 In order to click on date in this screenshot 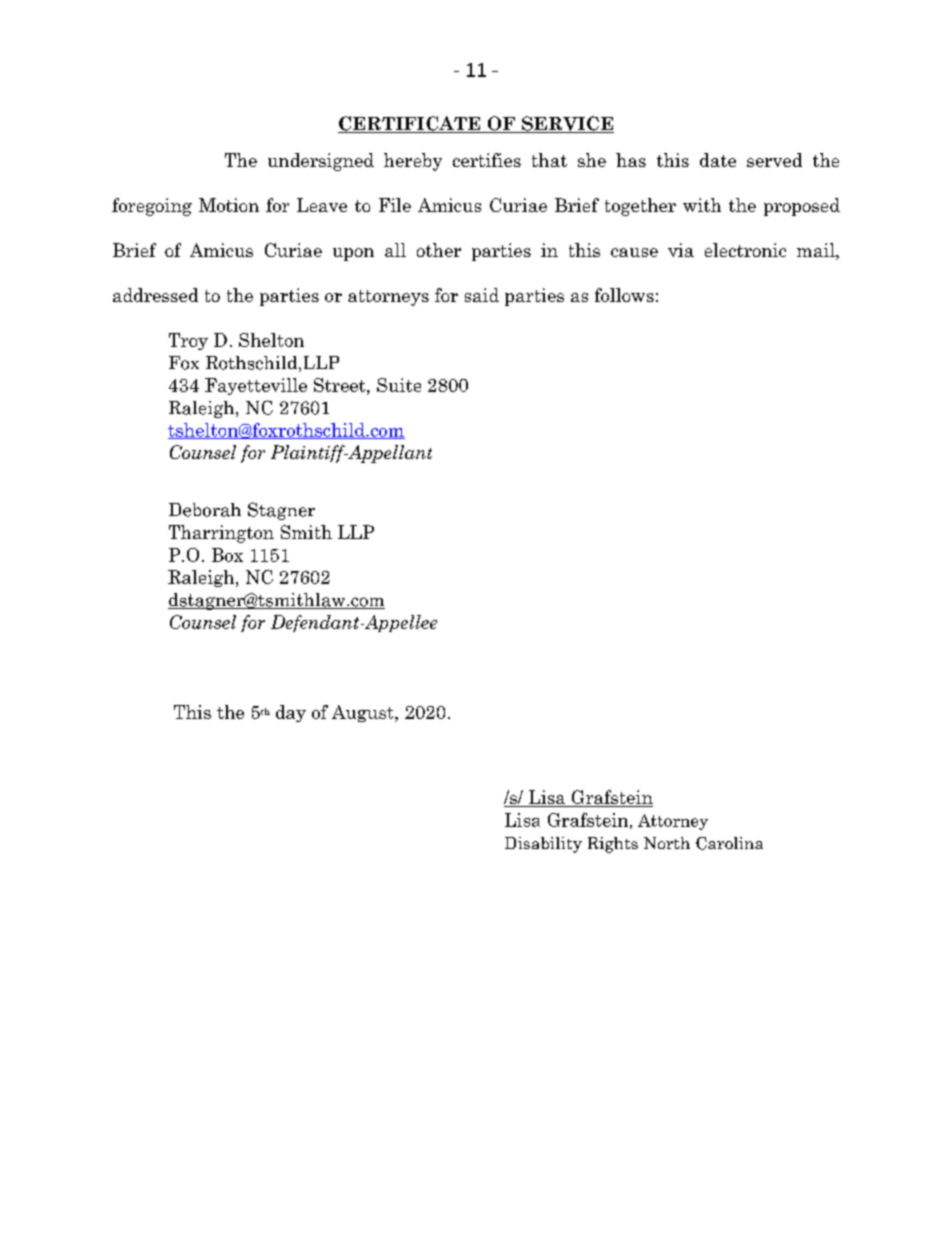, I will do `click(718, 160)`.
